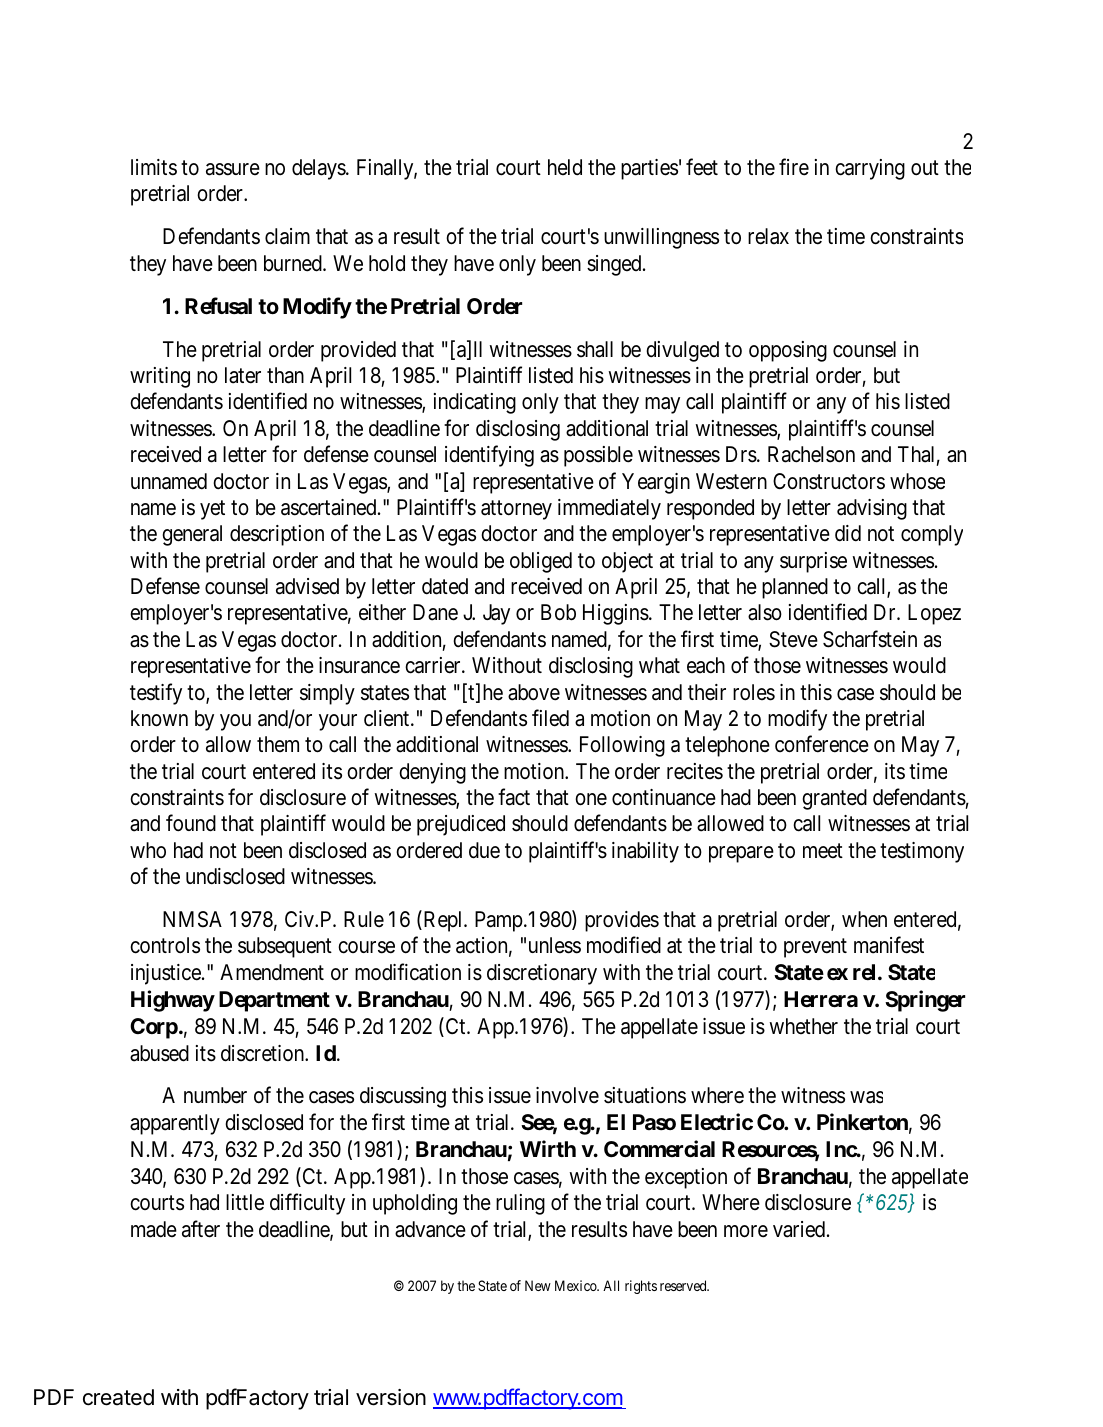 The image size is (1103, 1427). Describe the element at coordinates (118, 1397) in the screenshot. I see `created` at that location.
